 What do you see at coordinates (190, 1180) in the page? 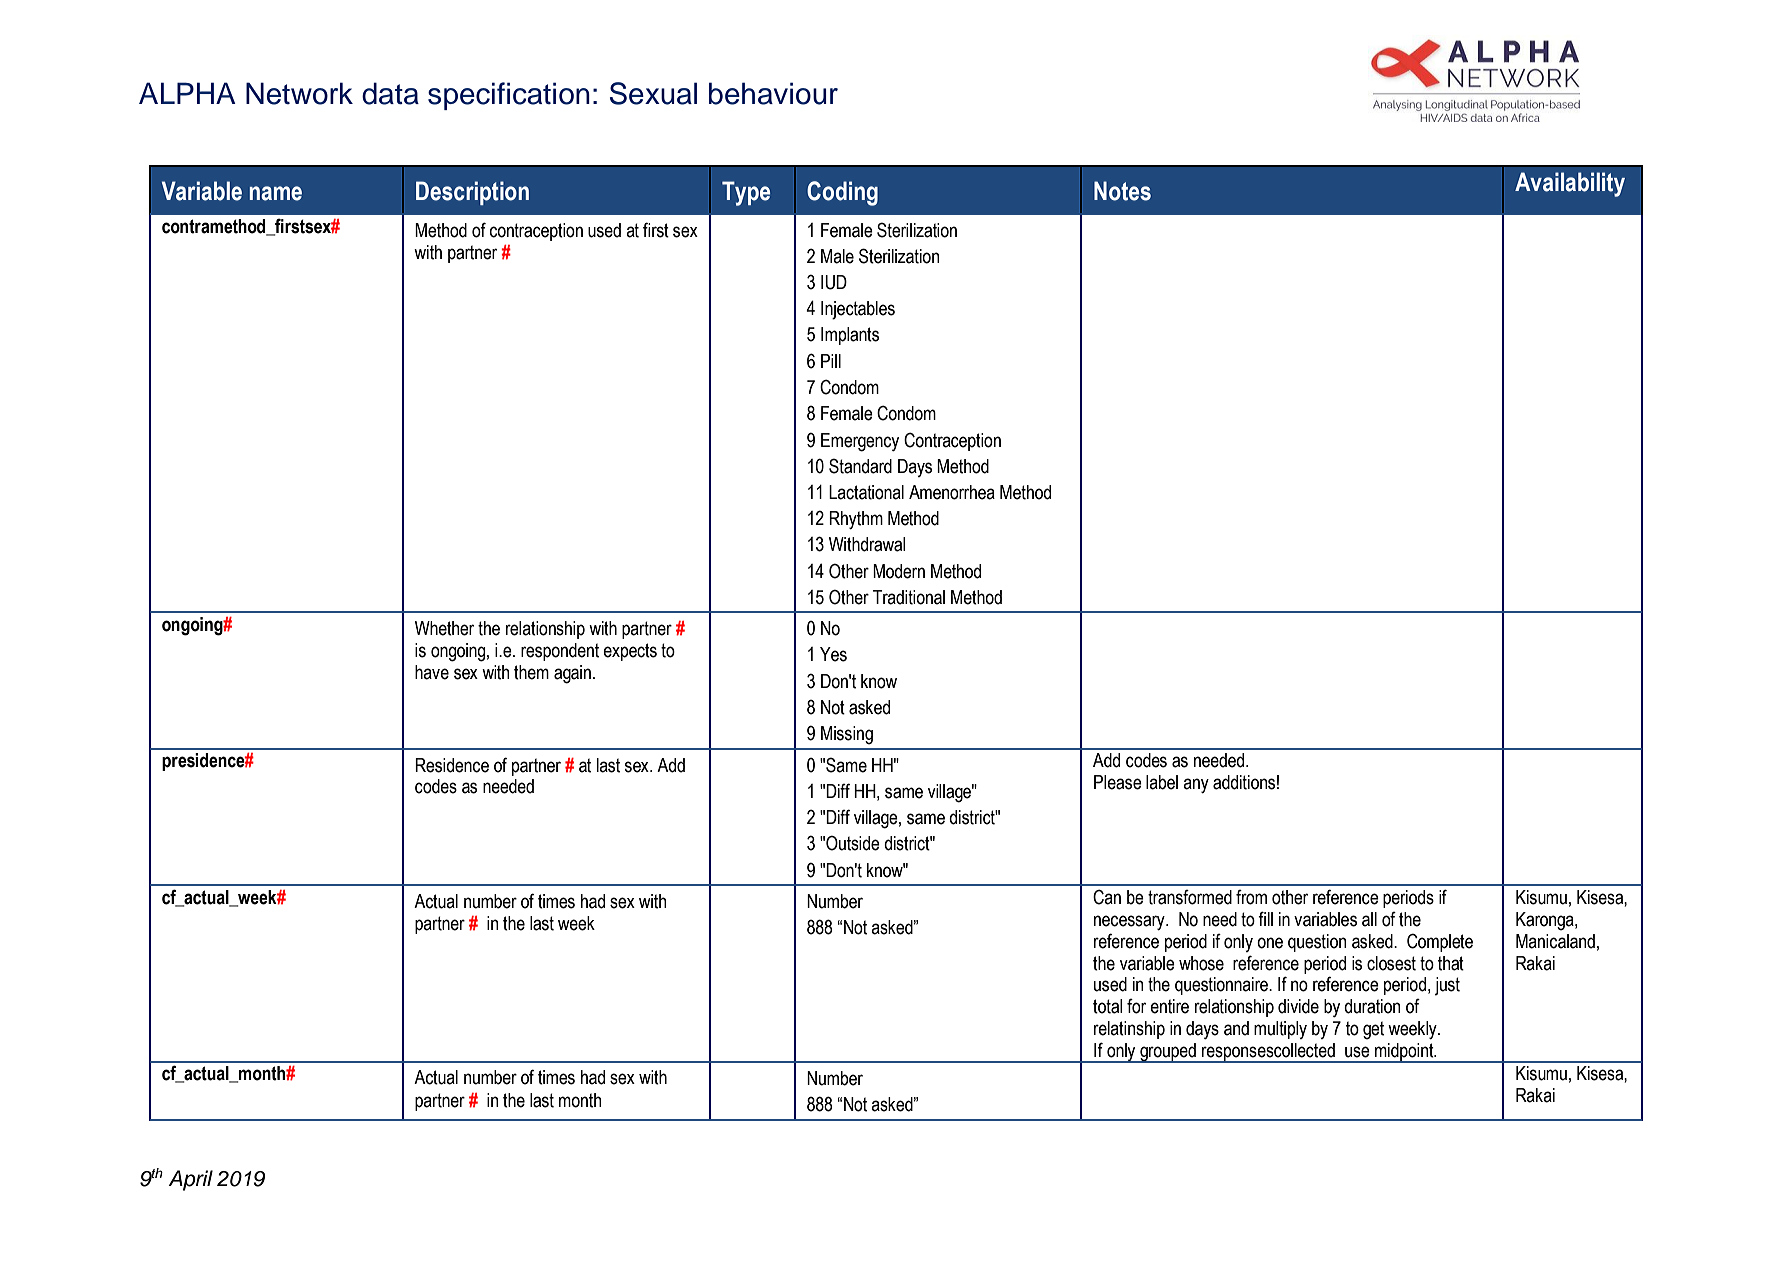
I see `April` at bounding box center [190, 1180].
